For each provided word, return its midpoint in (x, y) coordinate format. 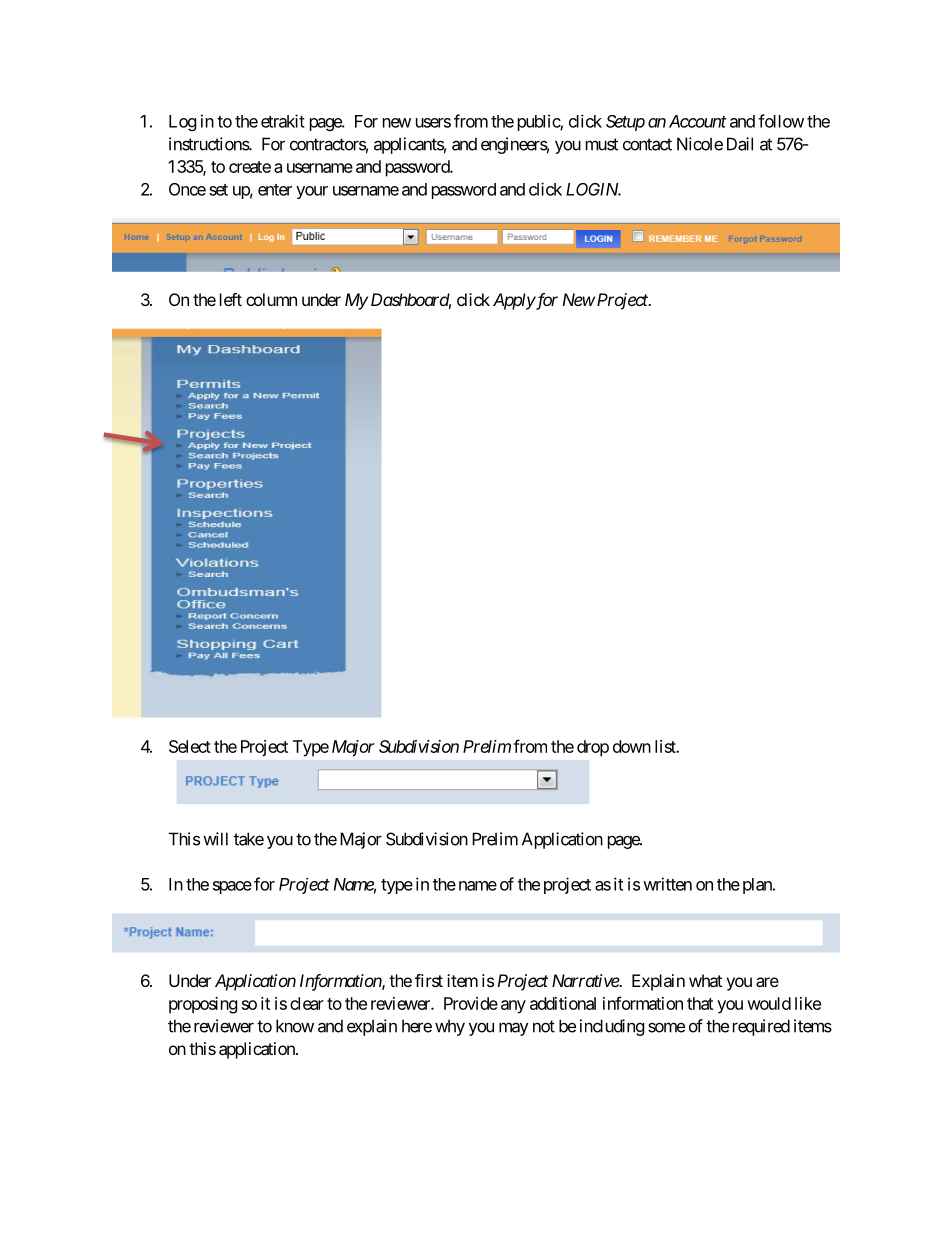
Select (190, 746)
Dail (740, 144)
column (271, 299)
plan (758, 886)
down (632, 746)
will (215, 839)
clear (307, 1003)
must (602, 144)
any (513, 1007)
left (231, 299)
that (700, 1003)
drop (593, 748)
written (667, 884)
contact (647, 144)
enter (275, 190)
